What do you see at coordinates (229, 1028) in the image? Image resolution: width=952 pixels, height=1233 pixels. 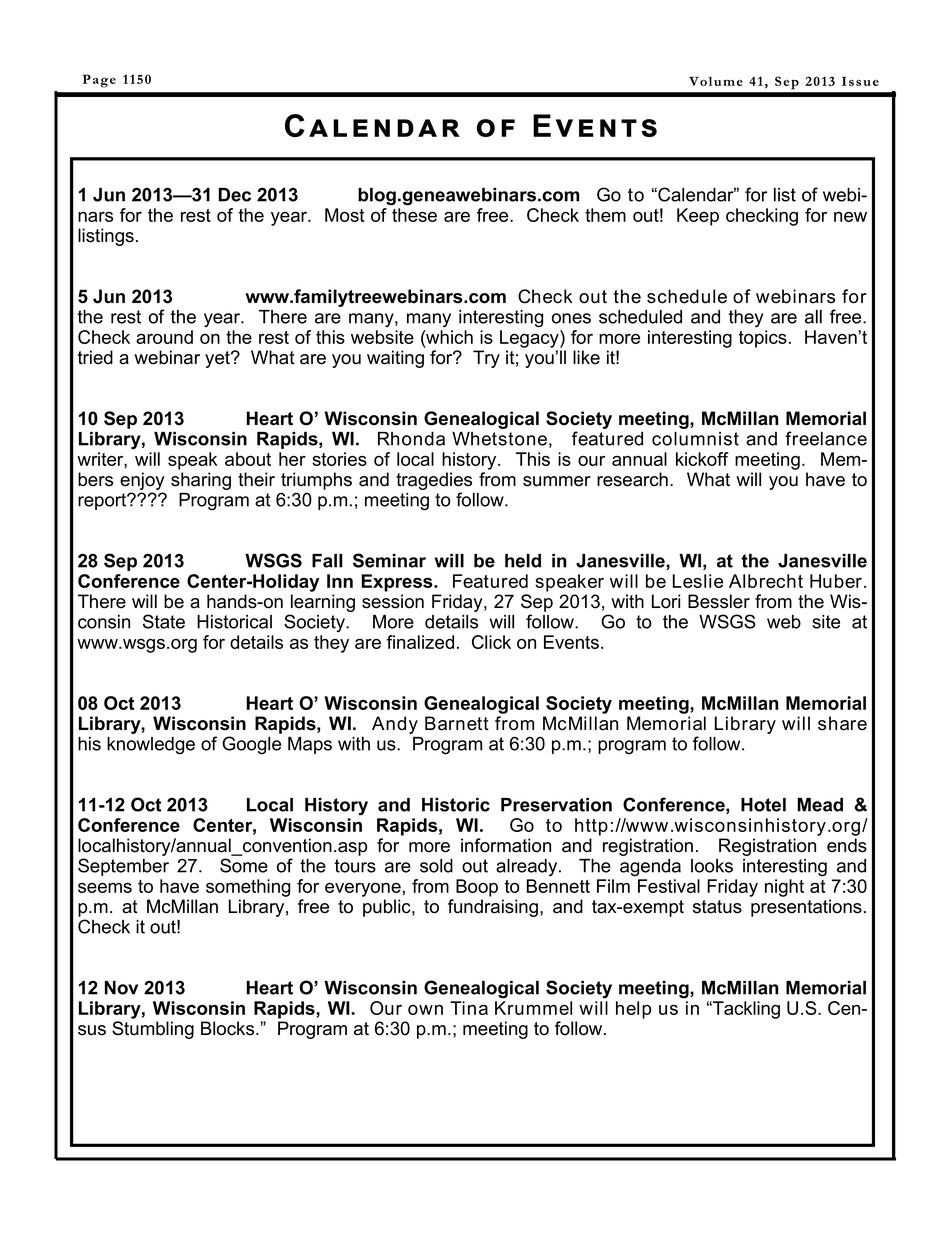 I see `Blocks` at bounding box center [229, 1028].
